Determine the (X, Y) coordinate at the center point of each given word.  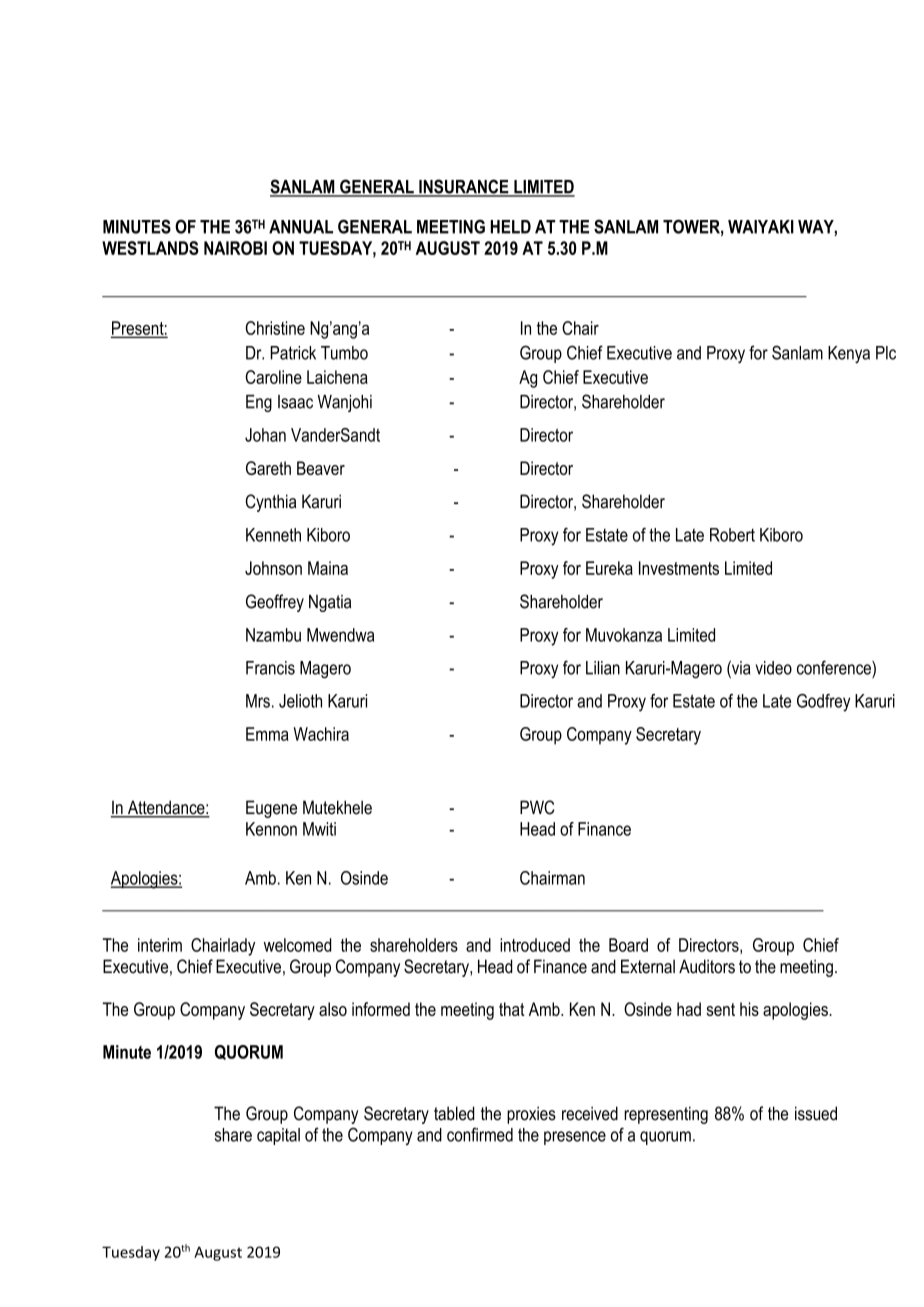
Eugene (271, 809)
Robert (732, 535)
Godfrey (823, 703)
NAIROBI (235, 248)
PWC (537, 807)
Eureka (609, 568)
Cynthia (270, 503)
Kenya (849, 355)
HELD (510, 227)
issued (816, 1113)
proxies (531, 1115)
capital (278, 1136)
